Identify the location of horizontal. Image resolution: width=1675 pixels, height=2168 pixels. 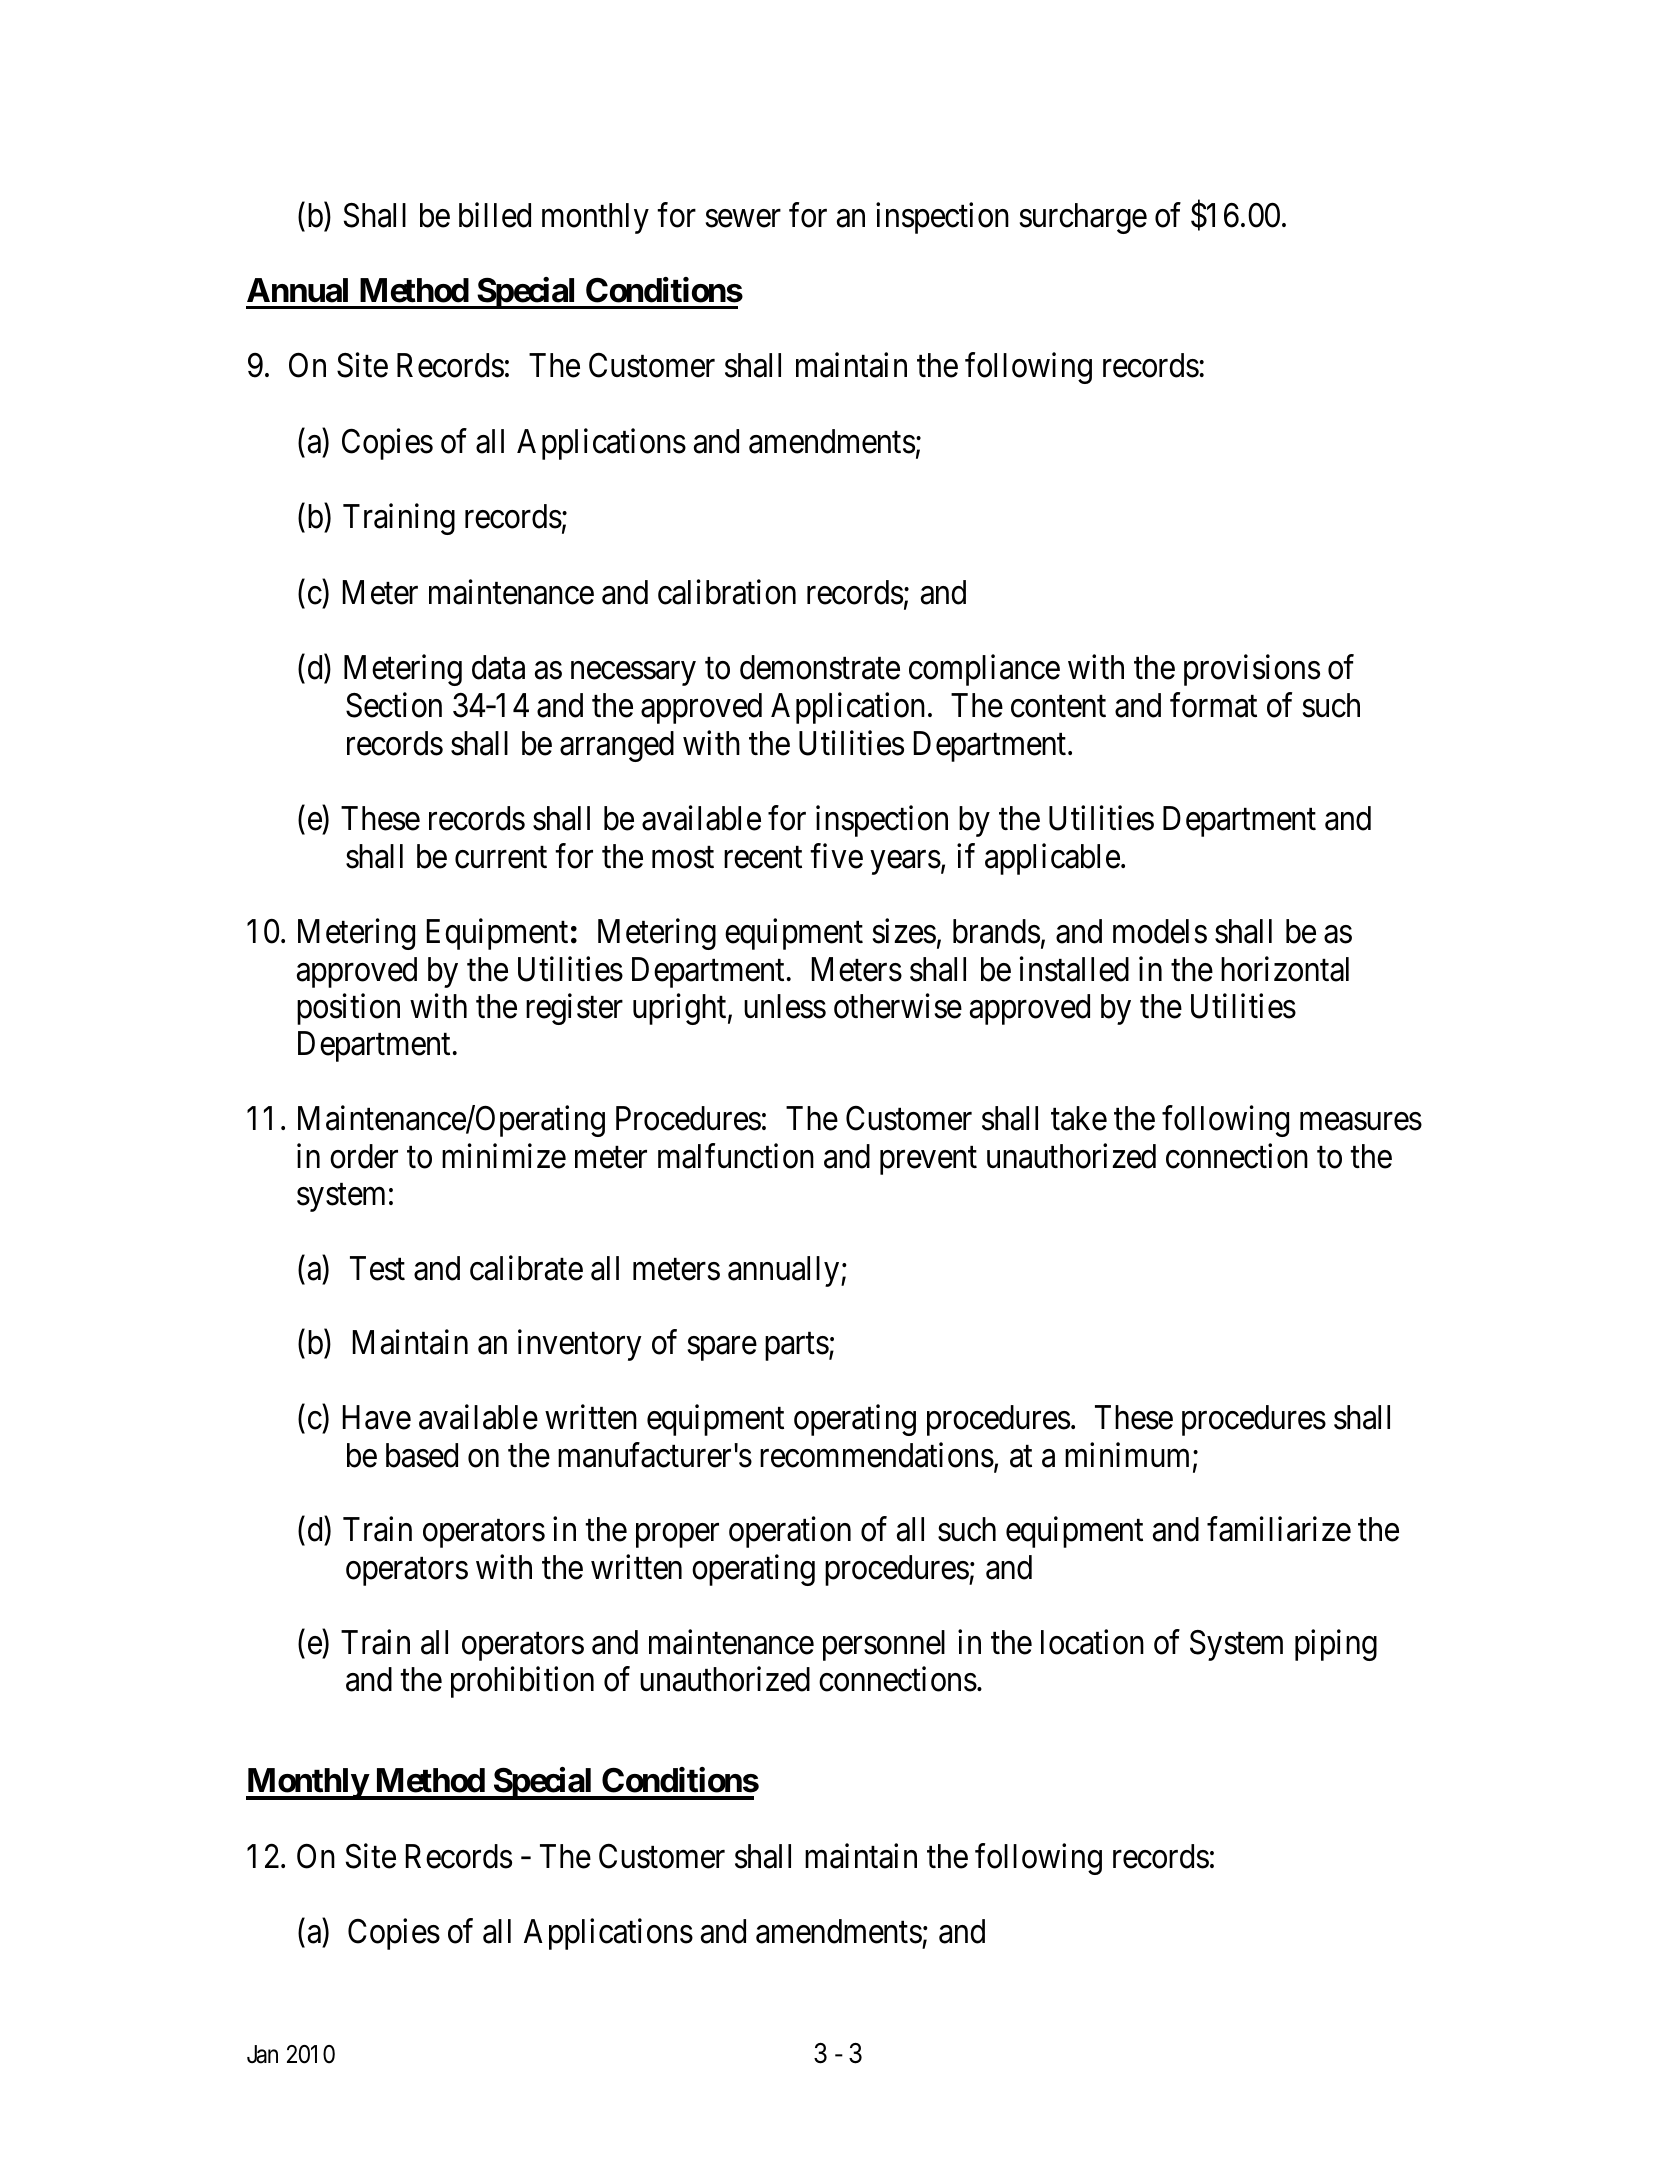
(1285, 969).
